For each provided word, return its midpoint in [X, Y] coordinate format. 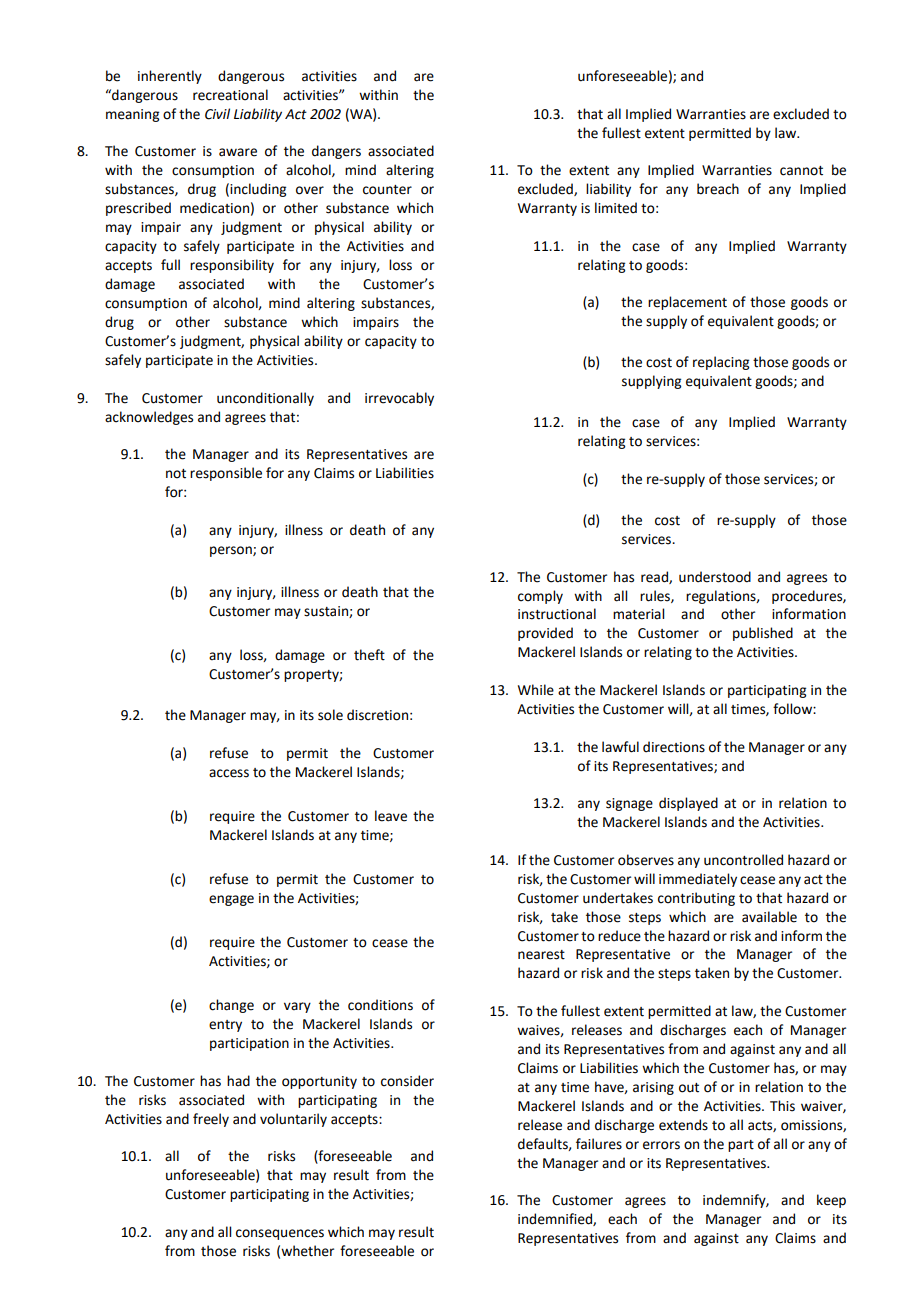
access [229, 773]
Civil [217, 114]
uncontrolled [743, 860]
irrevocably [399, 399]
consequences [280, 1234]
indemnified [556, 1219]
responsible [226, 474]
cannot [801, 171]
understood [715, 577]
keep [831, 1201]
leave [391, 816]
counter [387, 190]
